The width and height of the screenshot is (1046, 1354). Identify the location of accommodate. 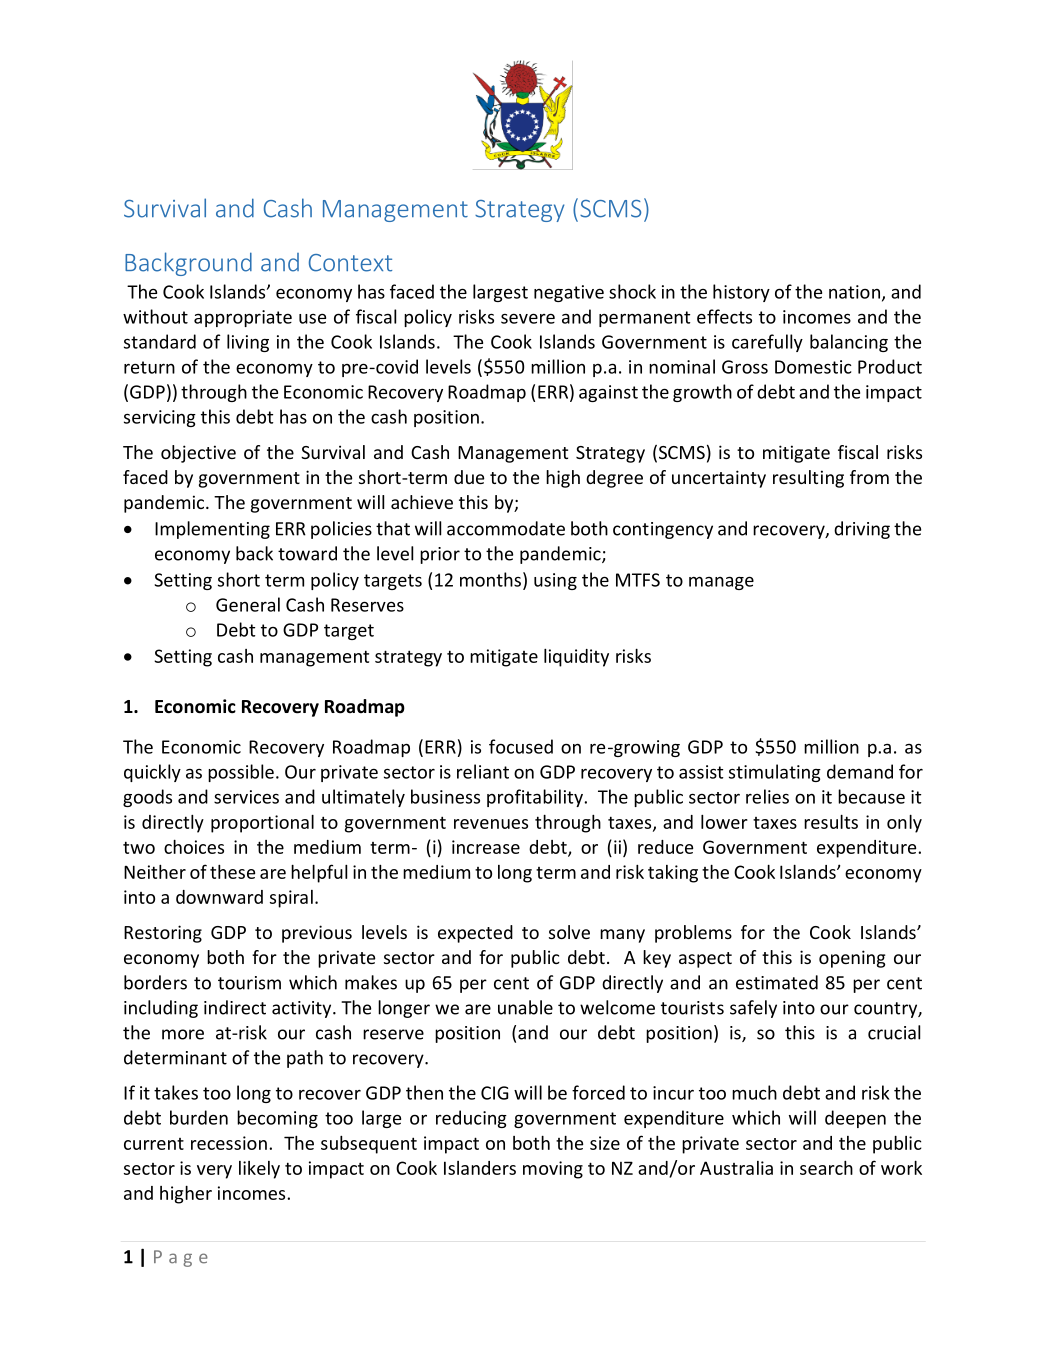
(506, 528).
